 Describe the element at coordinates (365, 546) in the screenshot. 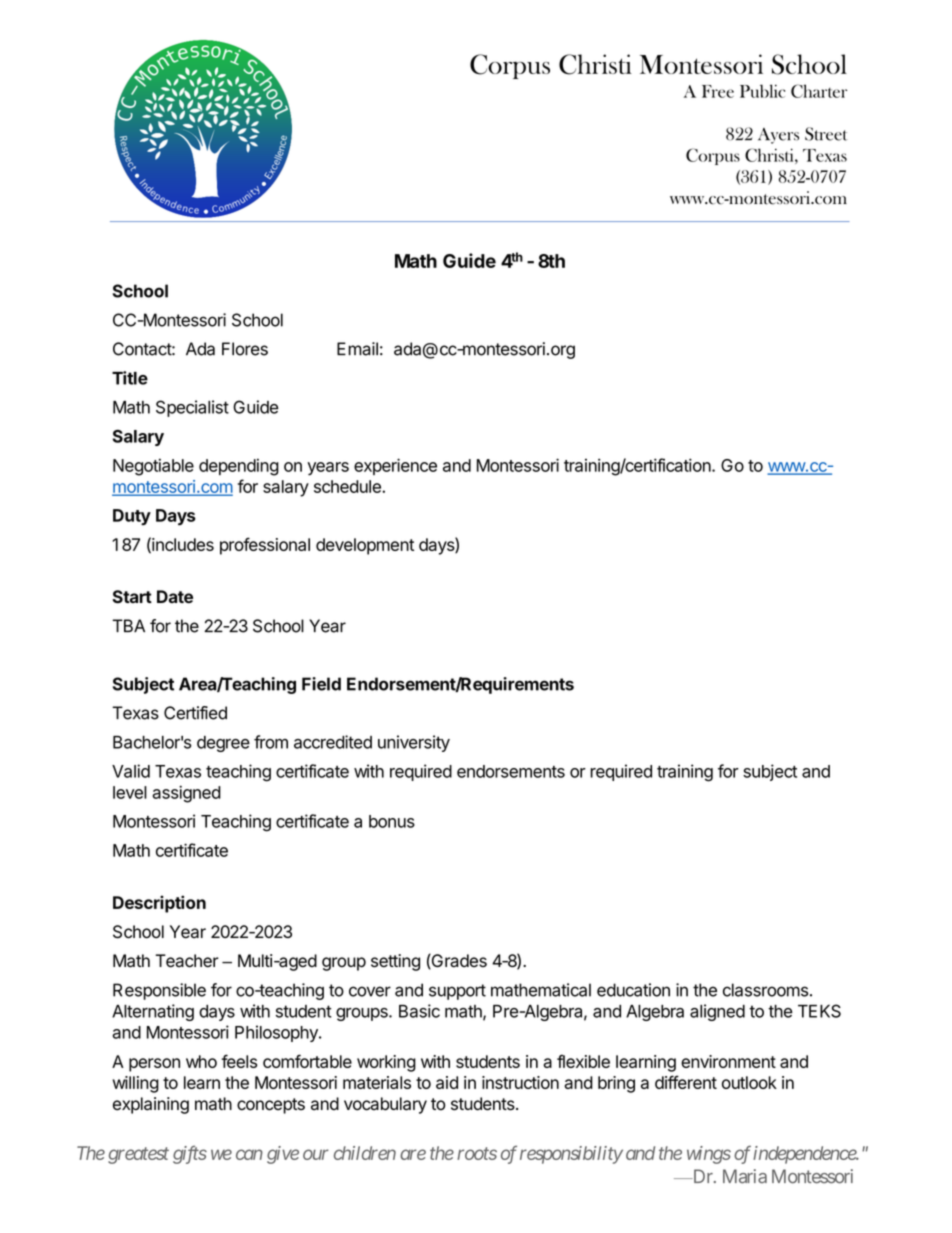

I see `development` at that location.
